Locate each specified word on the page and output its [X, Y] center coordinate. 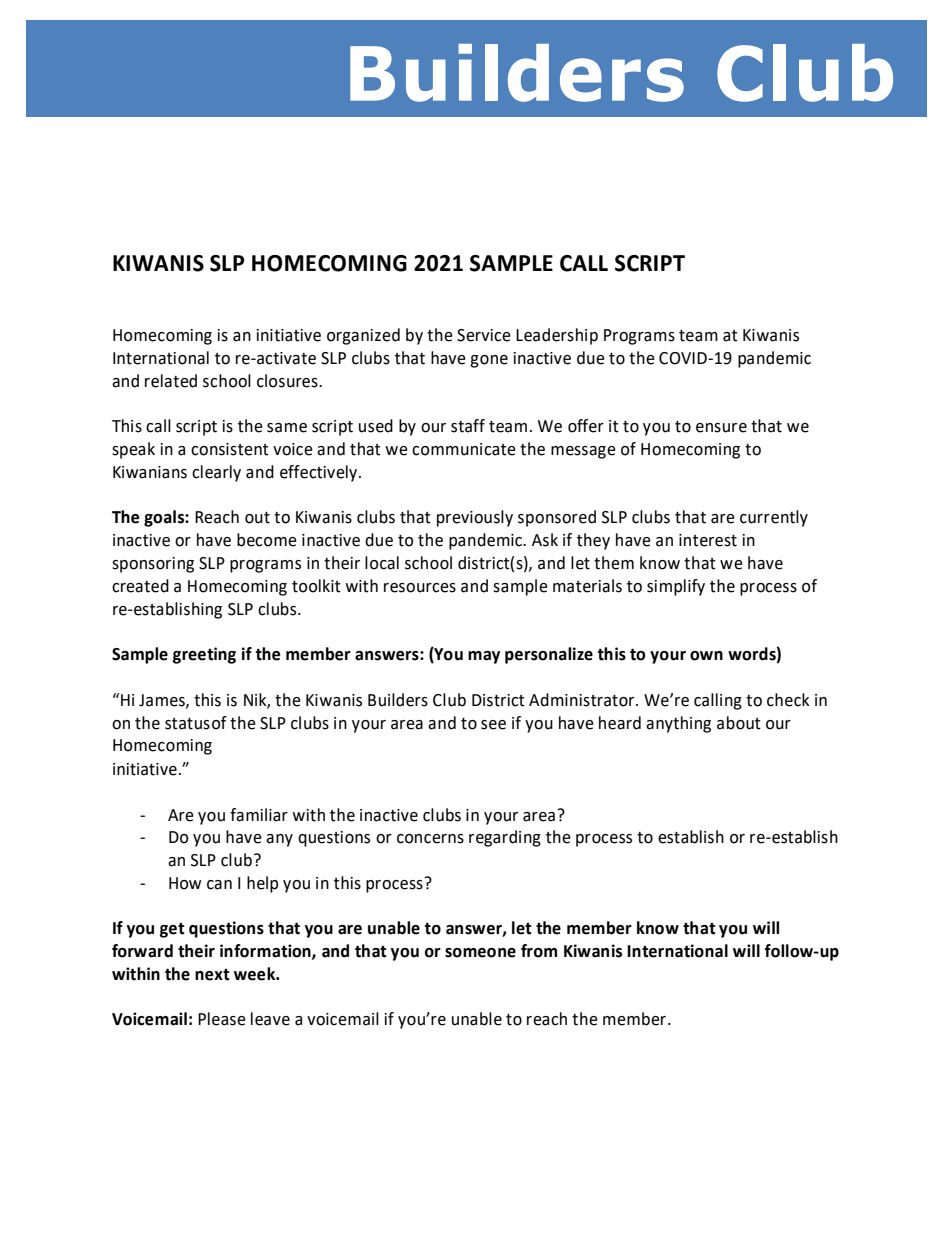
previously [475, 518]
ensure [721, 428]
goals [165, 518]
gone [489, 361]
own [706, 656]
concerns [430, 839]
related [171, 381]
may [484, 657]
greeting [204, 655]
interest [708, 540]
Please [222, 1019]
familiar [259, 815]
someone [480, 953]
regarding [505, 838]
